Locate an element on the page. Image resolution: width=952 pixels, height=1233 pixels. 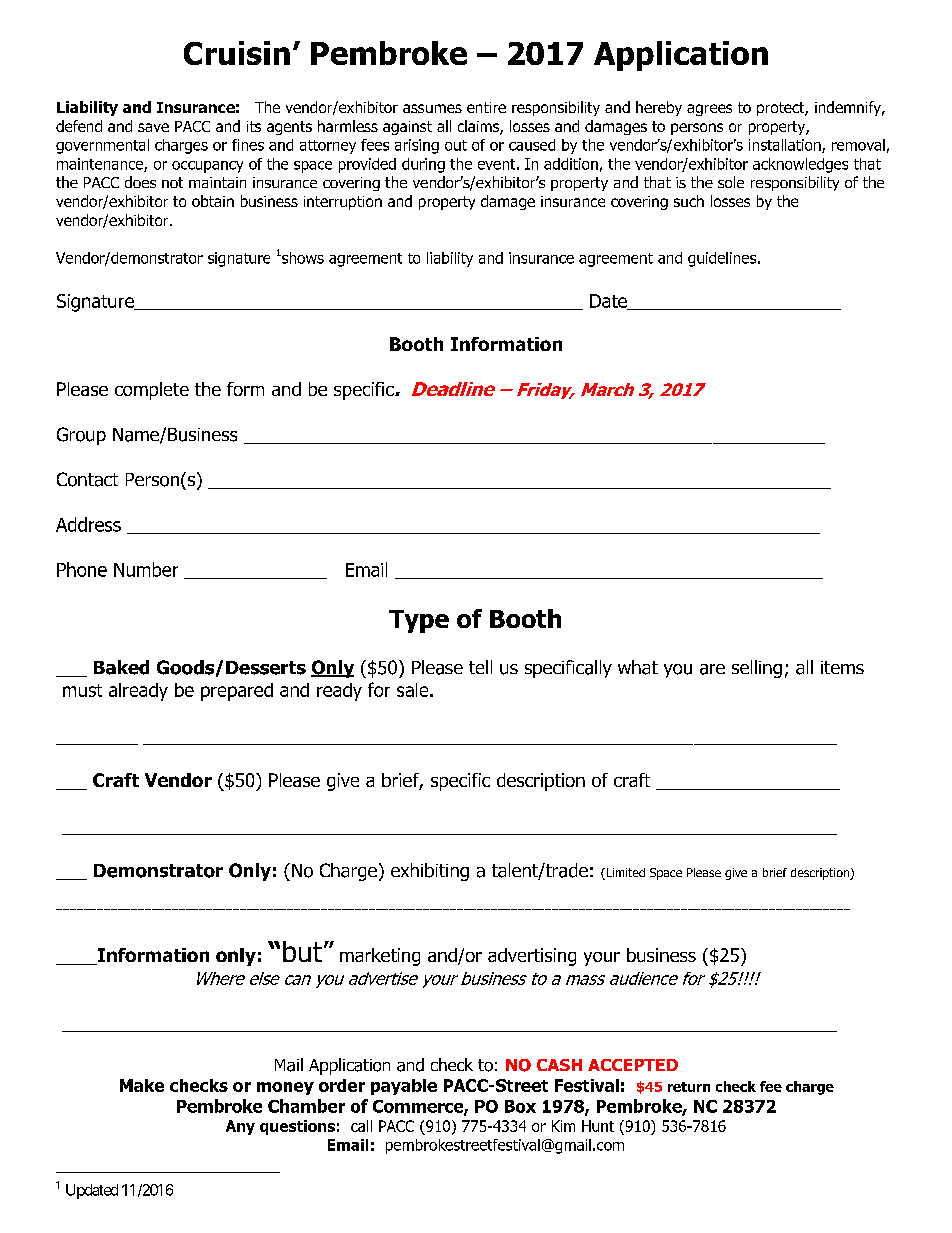
Make is located at coordinates (142, 1085).
